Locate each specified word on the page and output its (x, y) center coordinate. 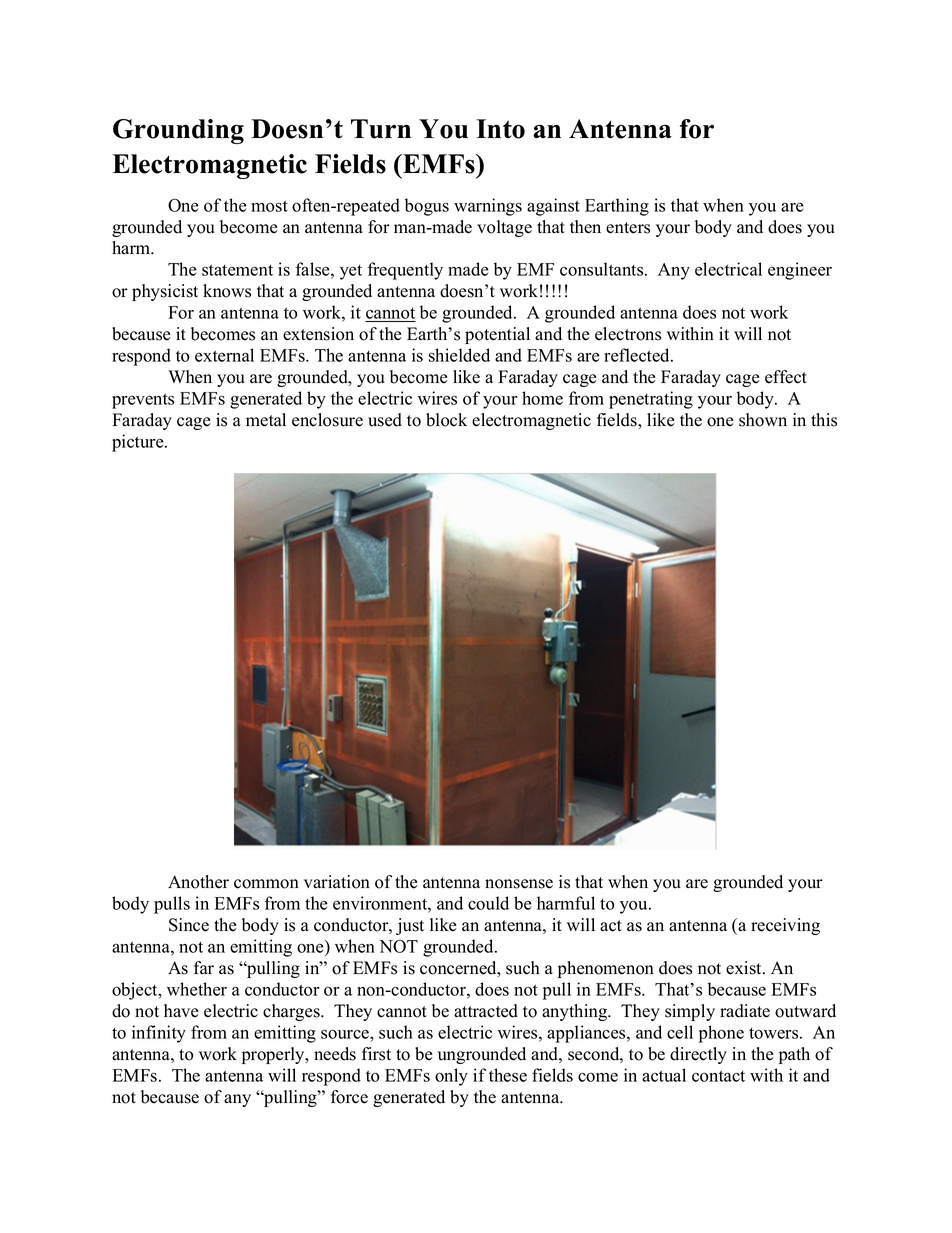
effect (786, 377)
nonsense (519, 884)
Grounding (178, 131)
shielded (459, 355)
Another (198, 882)
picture (139, 443)
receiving (785, 926)
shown (763, 420)
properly (274, 1055)
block (446, 420)
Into (500, 129)
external (224, 355)
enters (628, 228)
